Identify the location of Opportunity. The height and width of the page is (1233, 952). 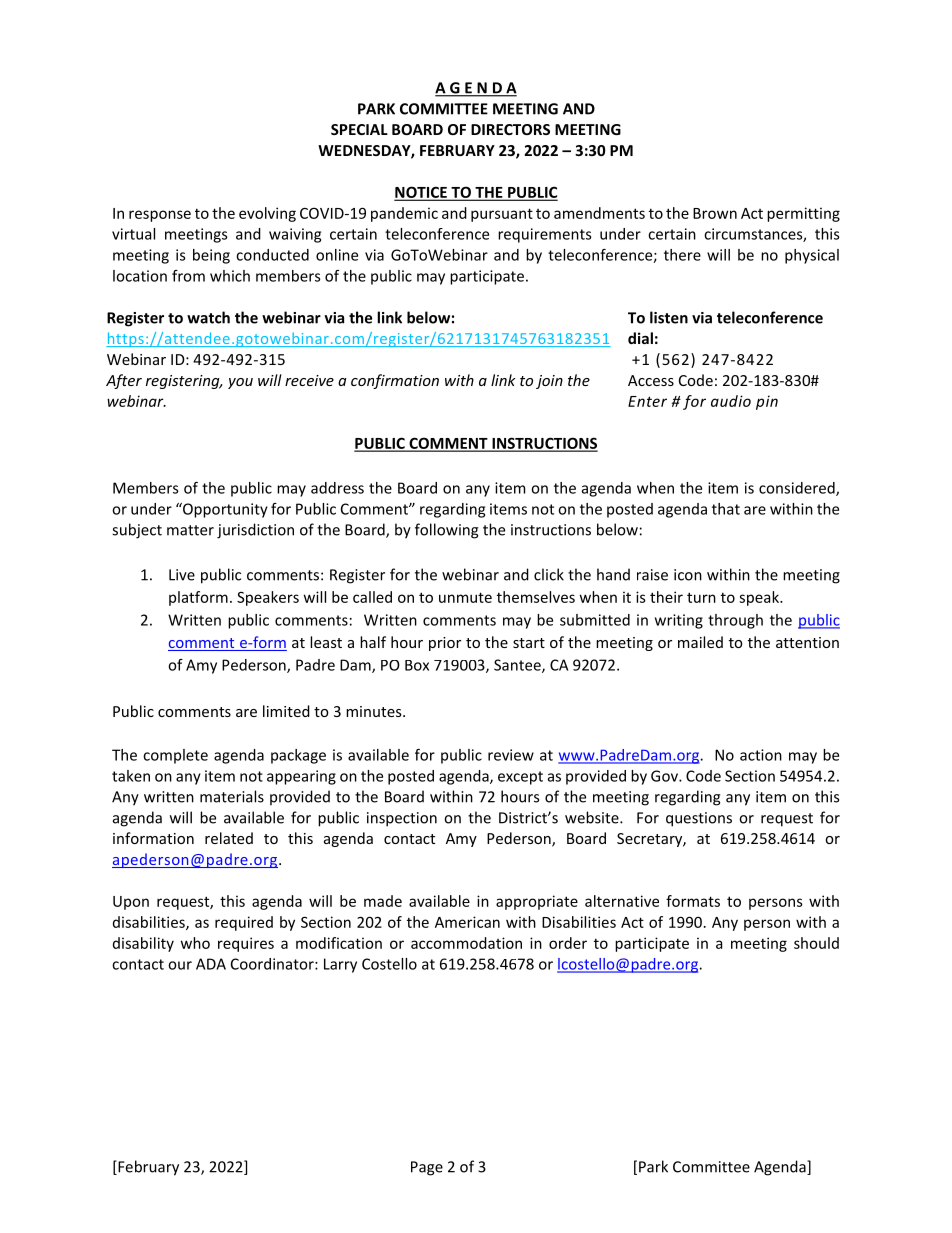
(224, 510).
